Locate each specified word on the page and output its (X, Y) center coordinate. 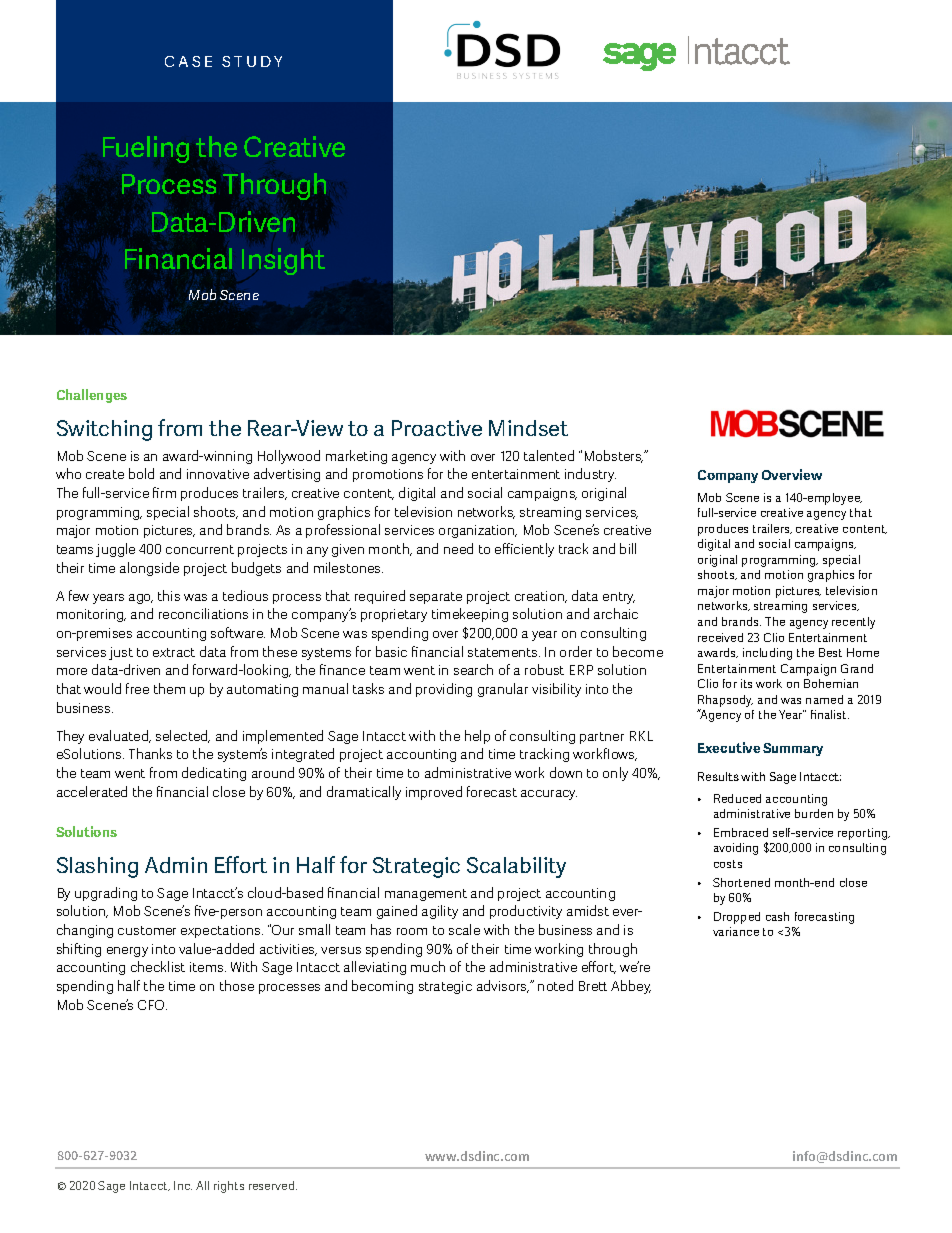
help (477, 737)
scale (464, 929)
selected (183, 736)
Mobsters (614, 456)
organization (478, 531)
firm (164, 492)
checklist (158, 966)
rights (229, 1187)
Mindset (528, 428)
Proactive (437, 428)
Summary (793, 749)
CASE (188, 61)
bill (628, 548)
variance (736, 931)
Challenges (92, 396)
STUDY (252, 61)
